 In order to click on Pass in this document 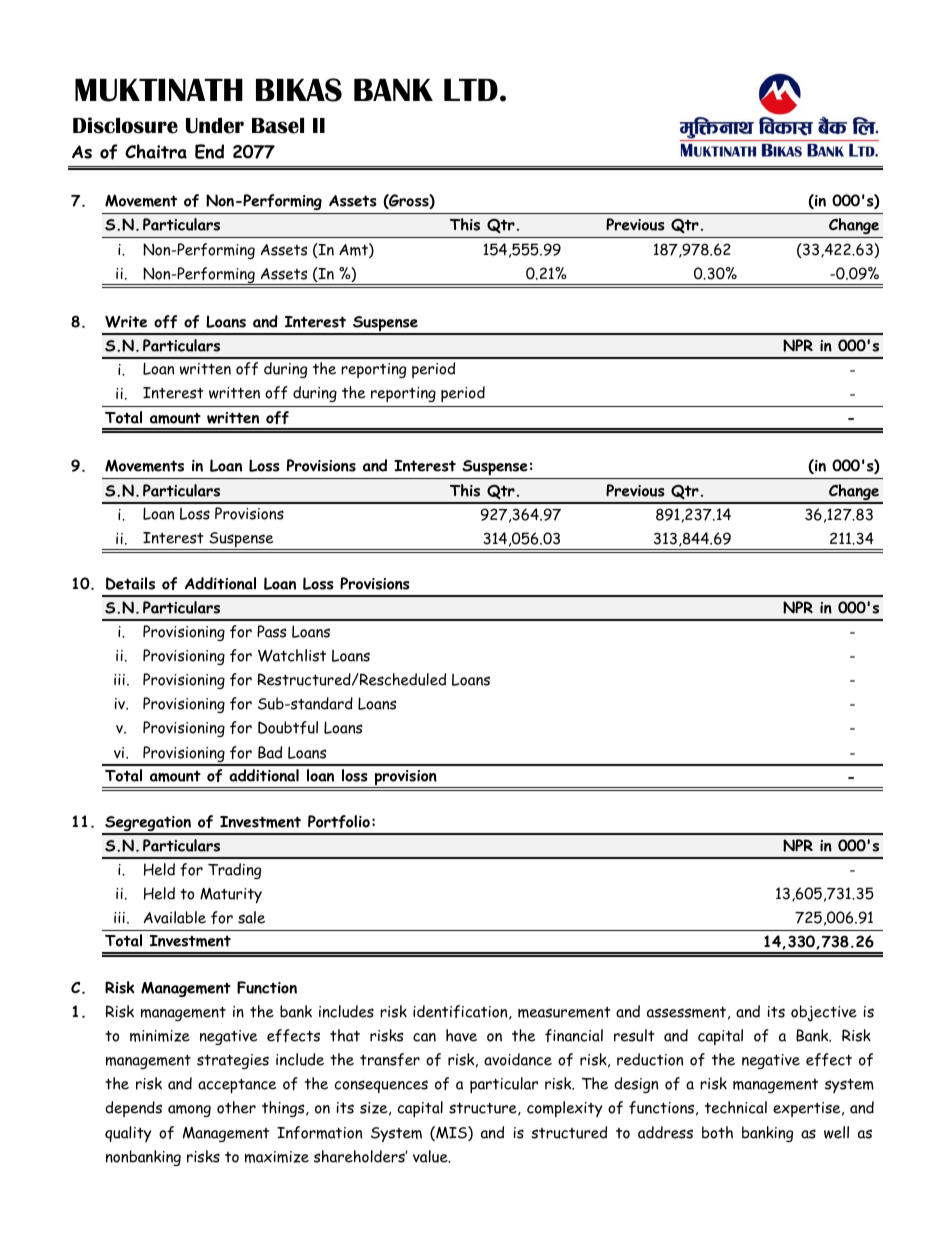, I will do `click(271, 631)`.
